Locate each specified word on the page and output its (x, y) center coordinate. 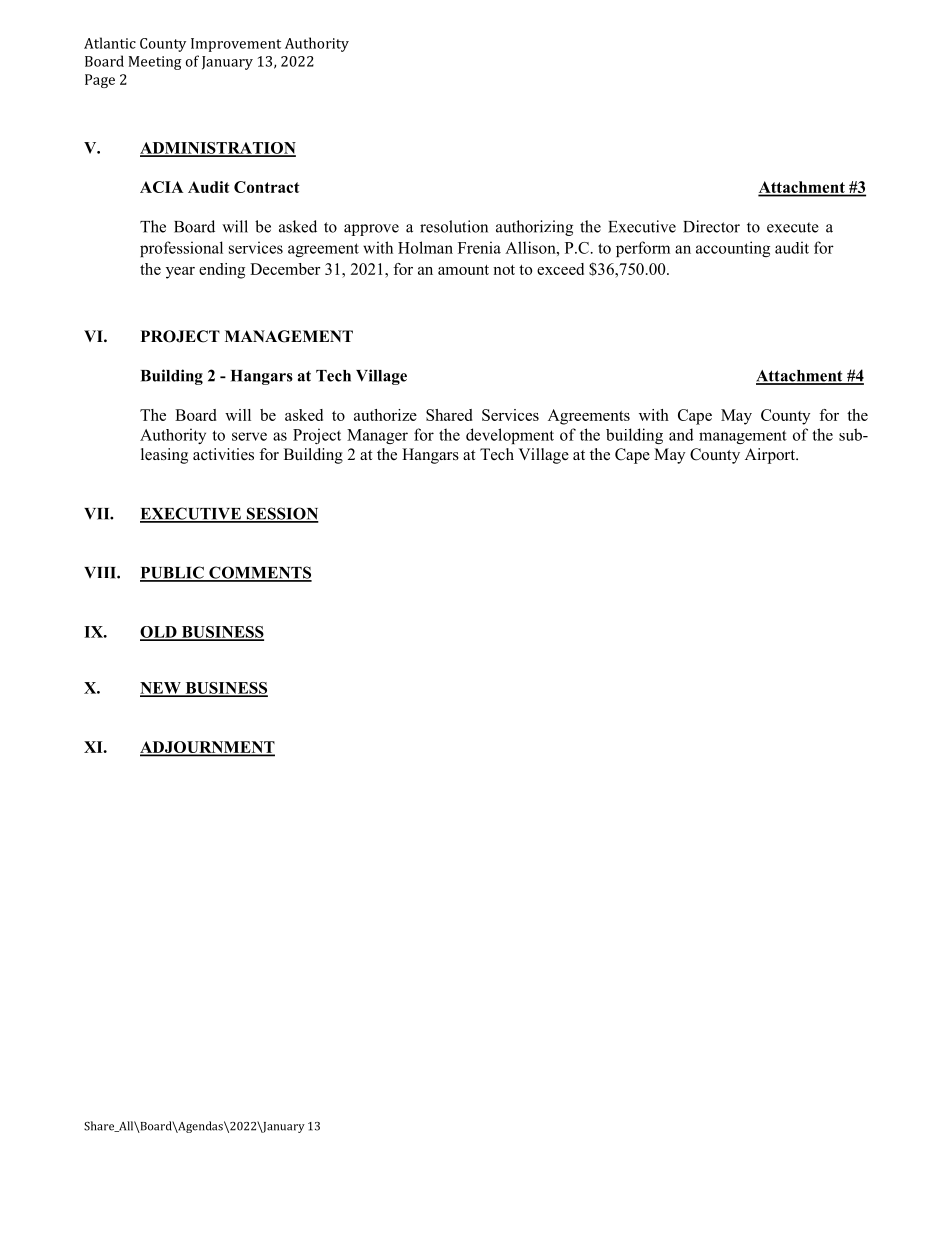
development (510, 436)
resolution (454, 226)
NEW (161, 689)
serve (249, 436)
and (681, 434)
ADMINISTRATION (218, 149)
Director (711, 226)
